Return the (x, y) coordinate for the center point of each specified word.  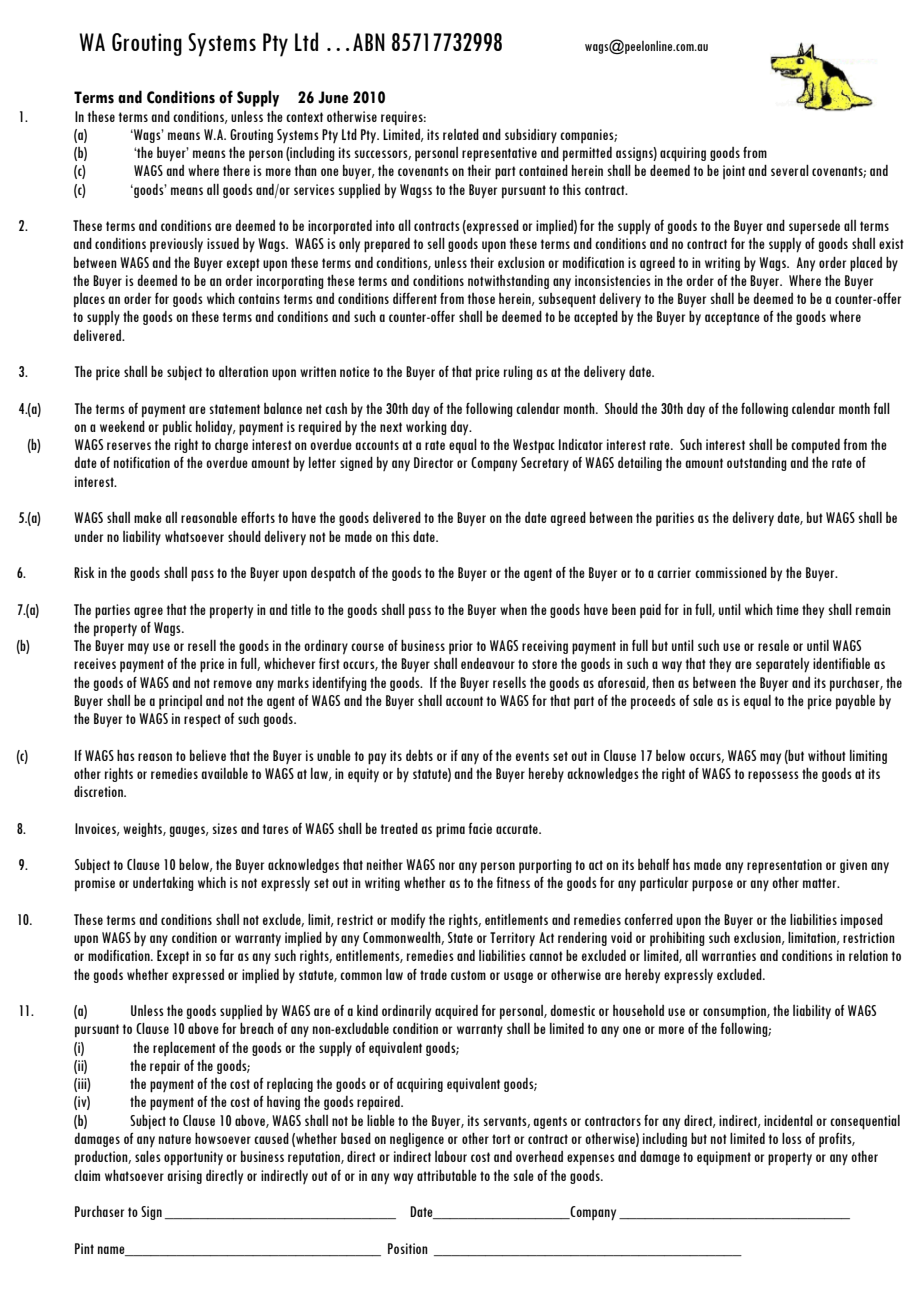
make (148, 517)
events (532, 756)
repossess (773, 777)
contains (259, 298)
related (461, 134)
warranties (729, 955)
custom (468, 975)
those (481, 298)
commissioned (731, 572)
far (227, 955)
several (790, 170)
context (304, 117)
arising (184, 1177)
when (513, 609)
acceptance (732, 318)
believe (208, 755)
